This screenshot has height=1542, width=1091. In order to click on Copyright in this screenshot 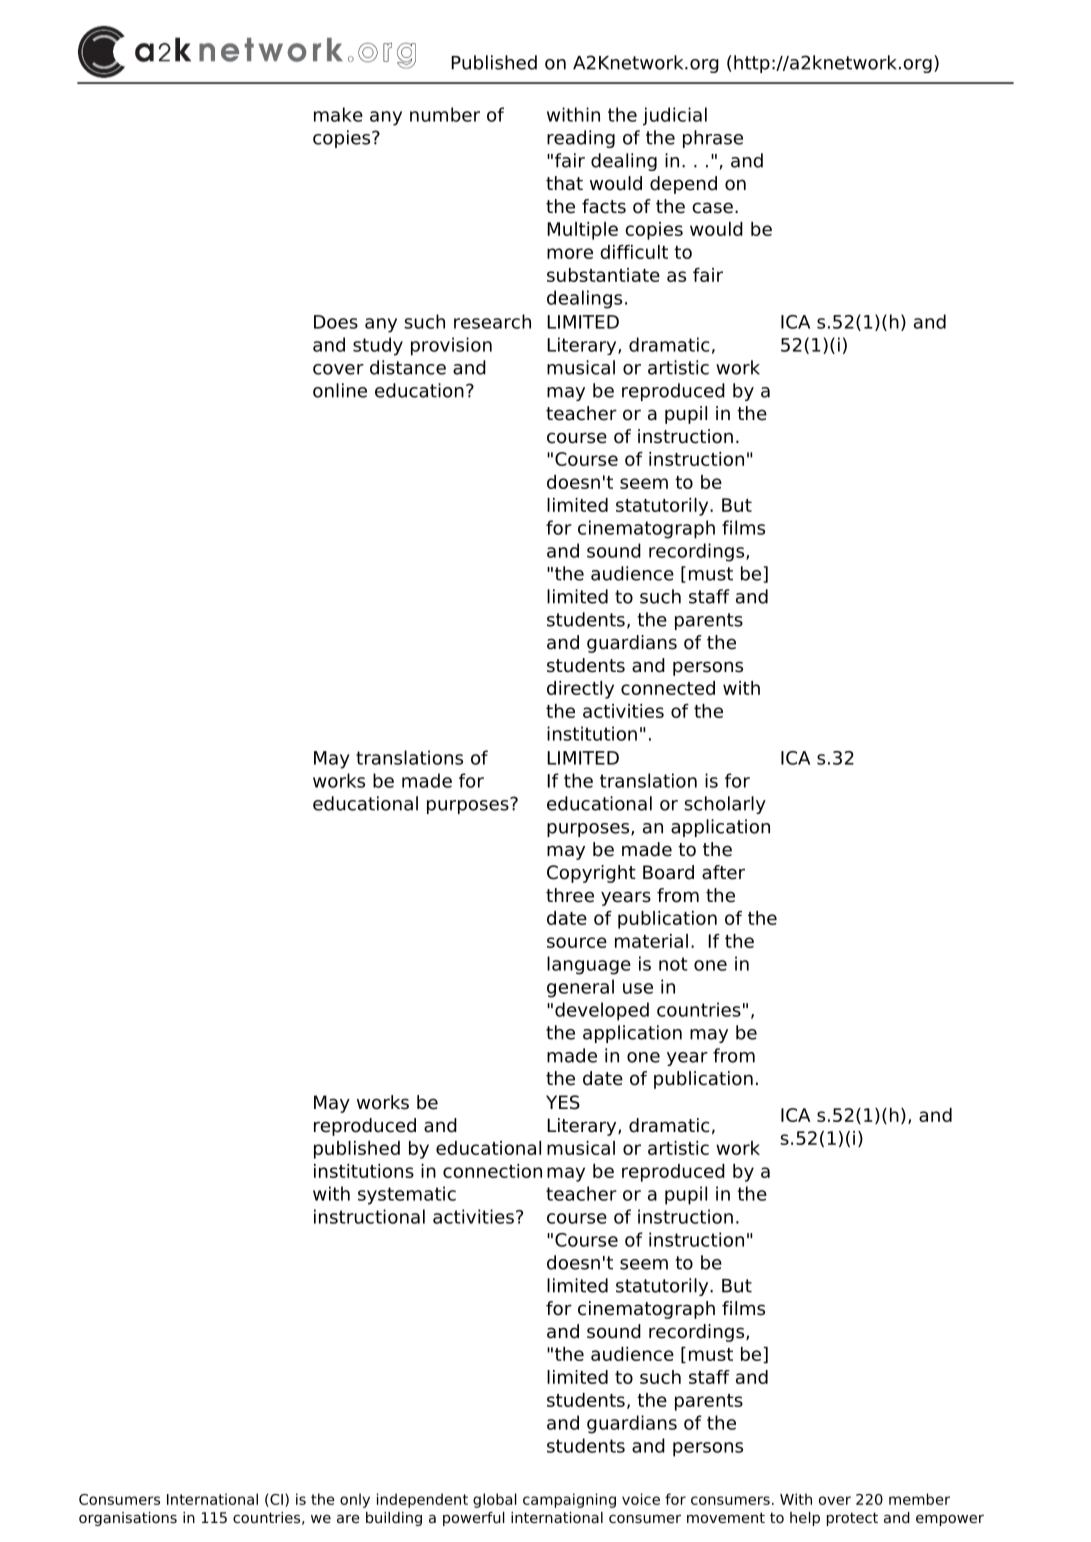, I will do `click(591, 874)`.
